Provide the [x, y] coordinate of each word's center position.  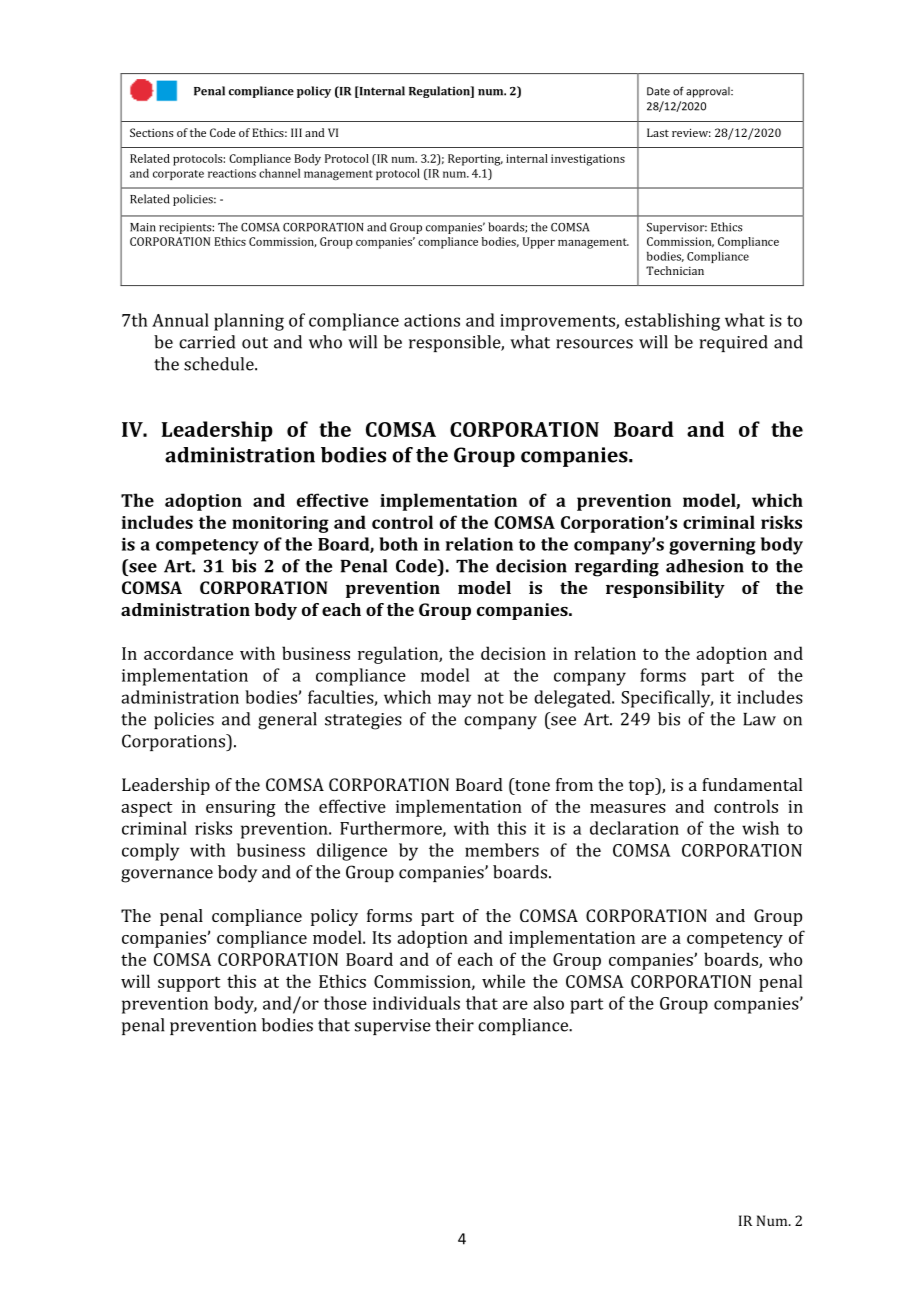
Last [658, 132]
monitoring [280, 524]
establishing [672, 322]
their [454, 1025]
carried [207, 342]
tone [531, 784]
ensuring [241, 808]
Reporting [475, 160]
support [189, 984]
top [642, 786]
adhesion [705, 566]
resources [594, 344]
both [398, 544]
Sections [151, 132]
